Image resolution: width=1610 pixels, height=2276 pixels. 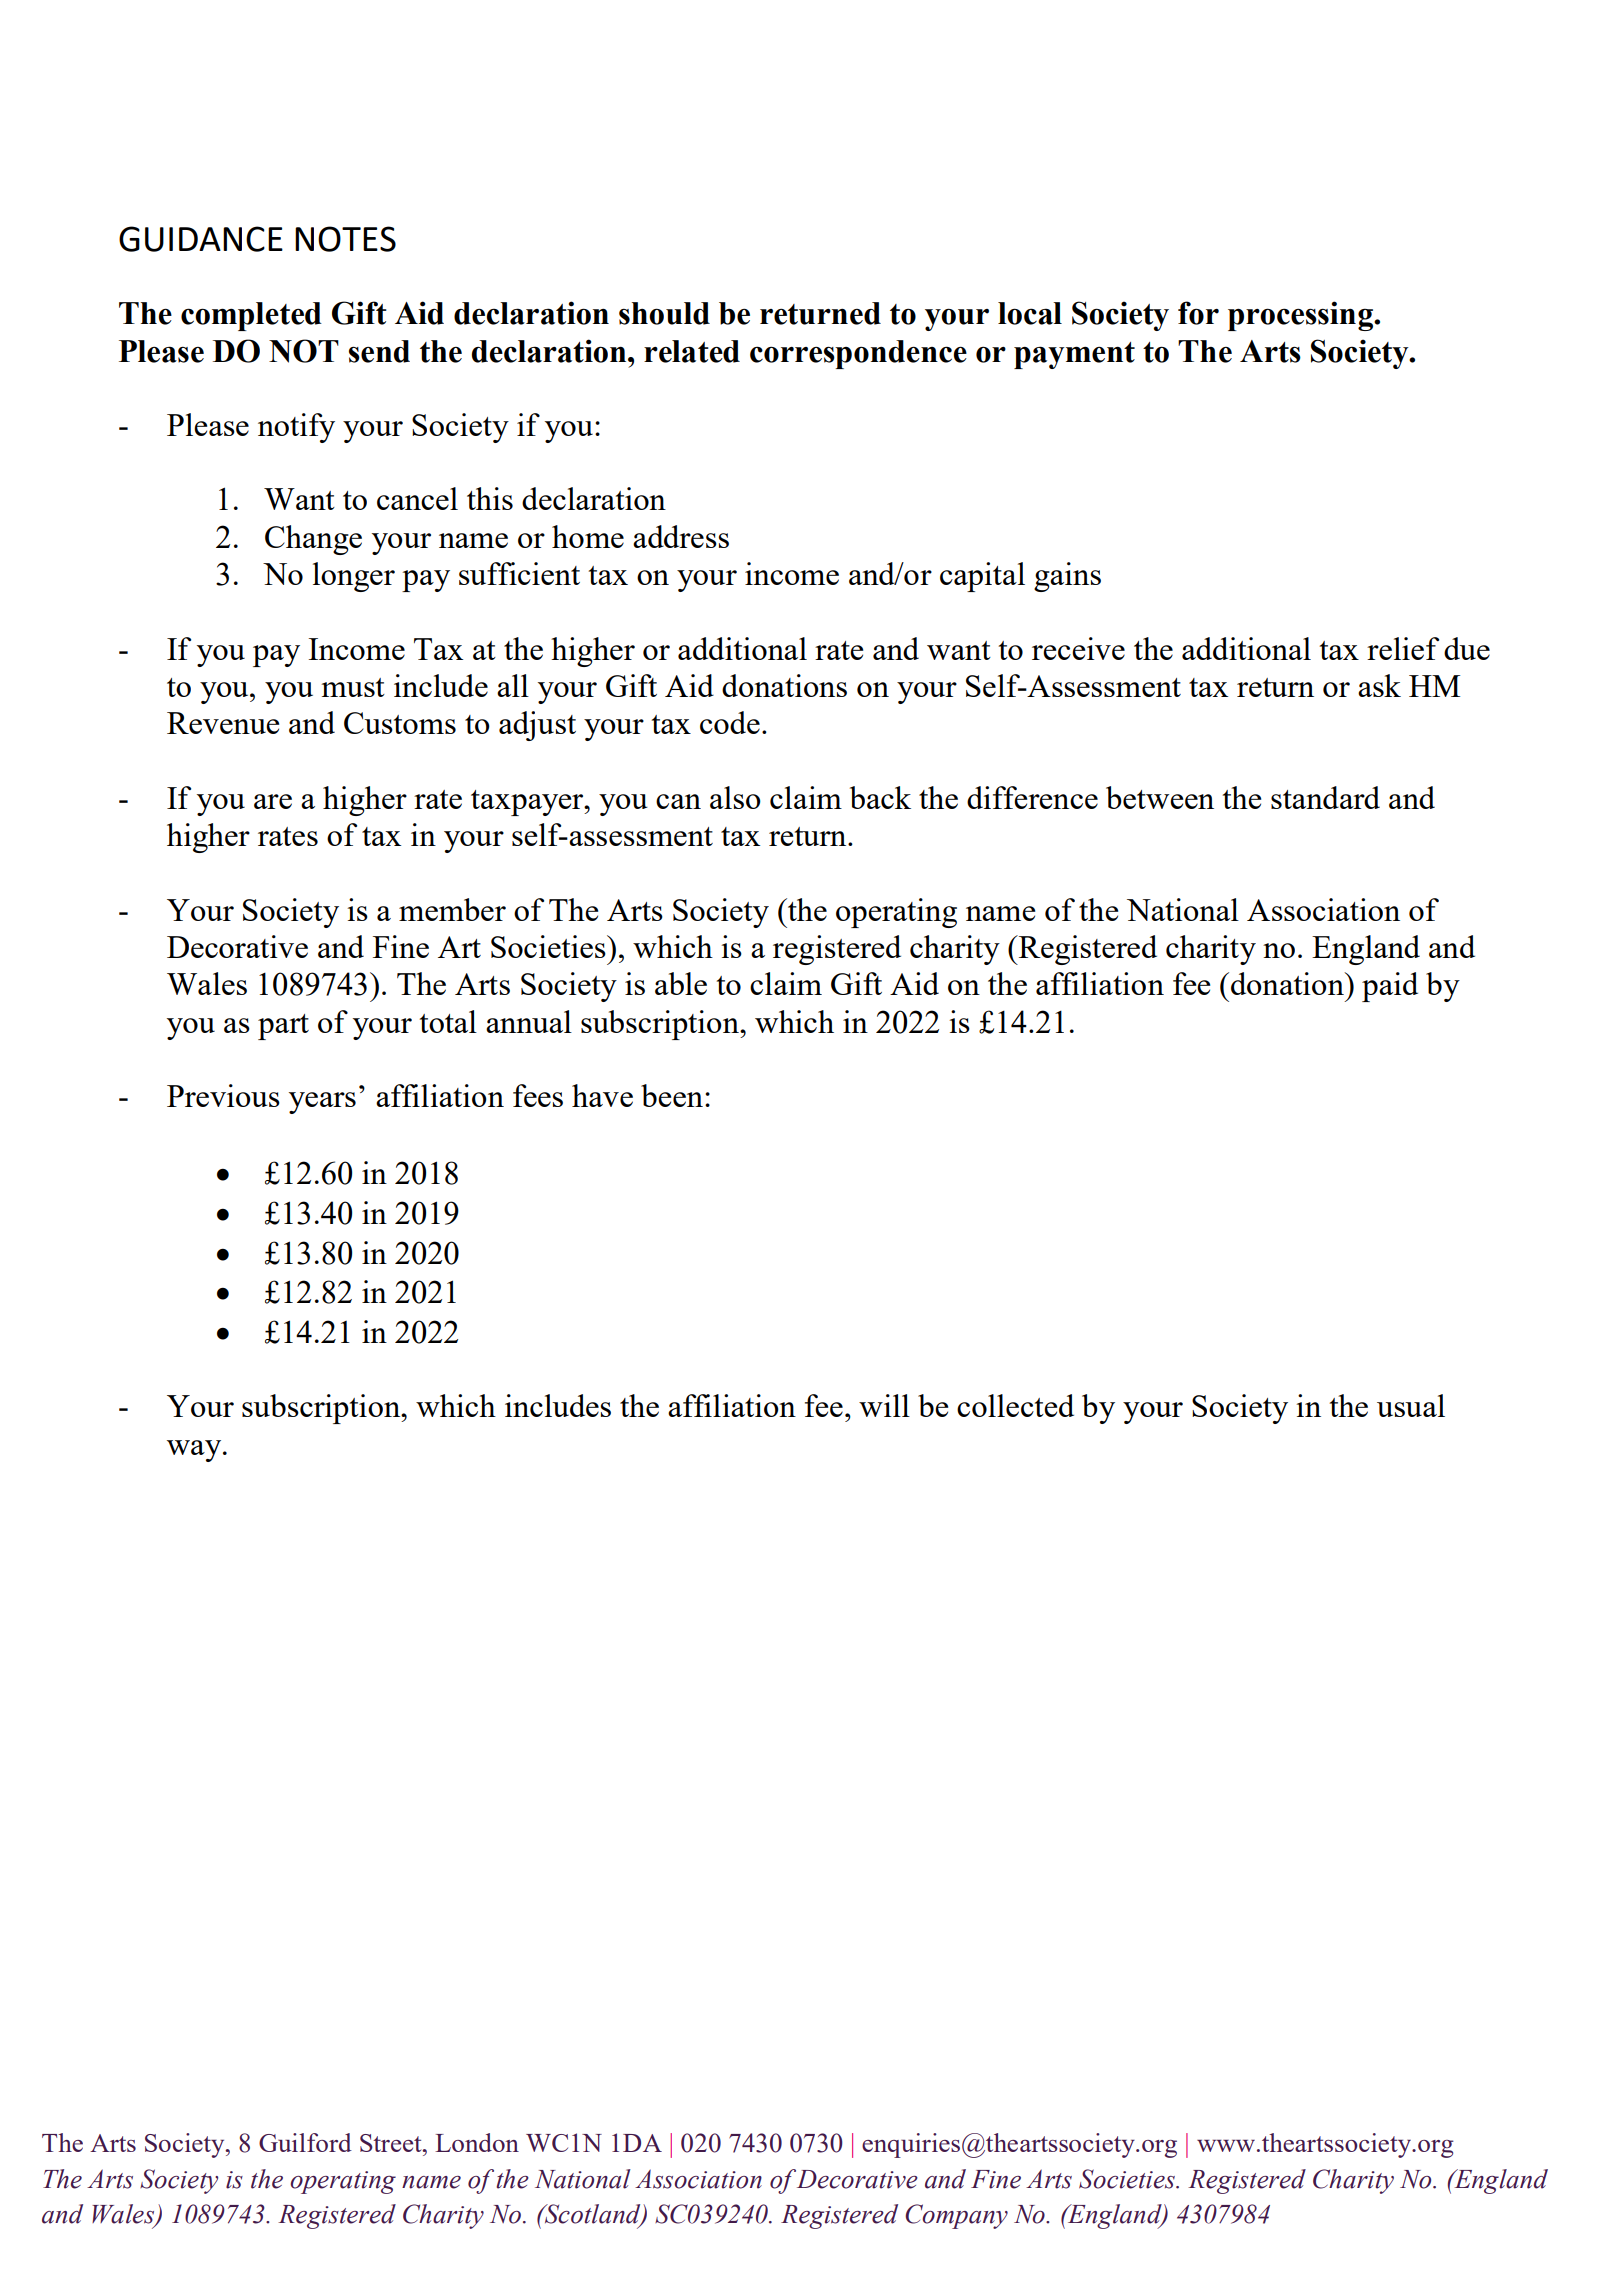 What do you see at coordinates (681, 983) in the screenshot?
I see `able` at bounding box center [681, 983].
